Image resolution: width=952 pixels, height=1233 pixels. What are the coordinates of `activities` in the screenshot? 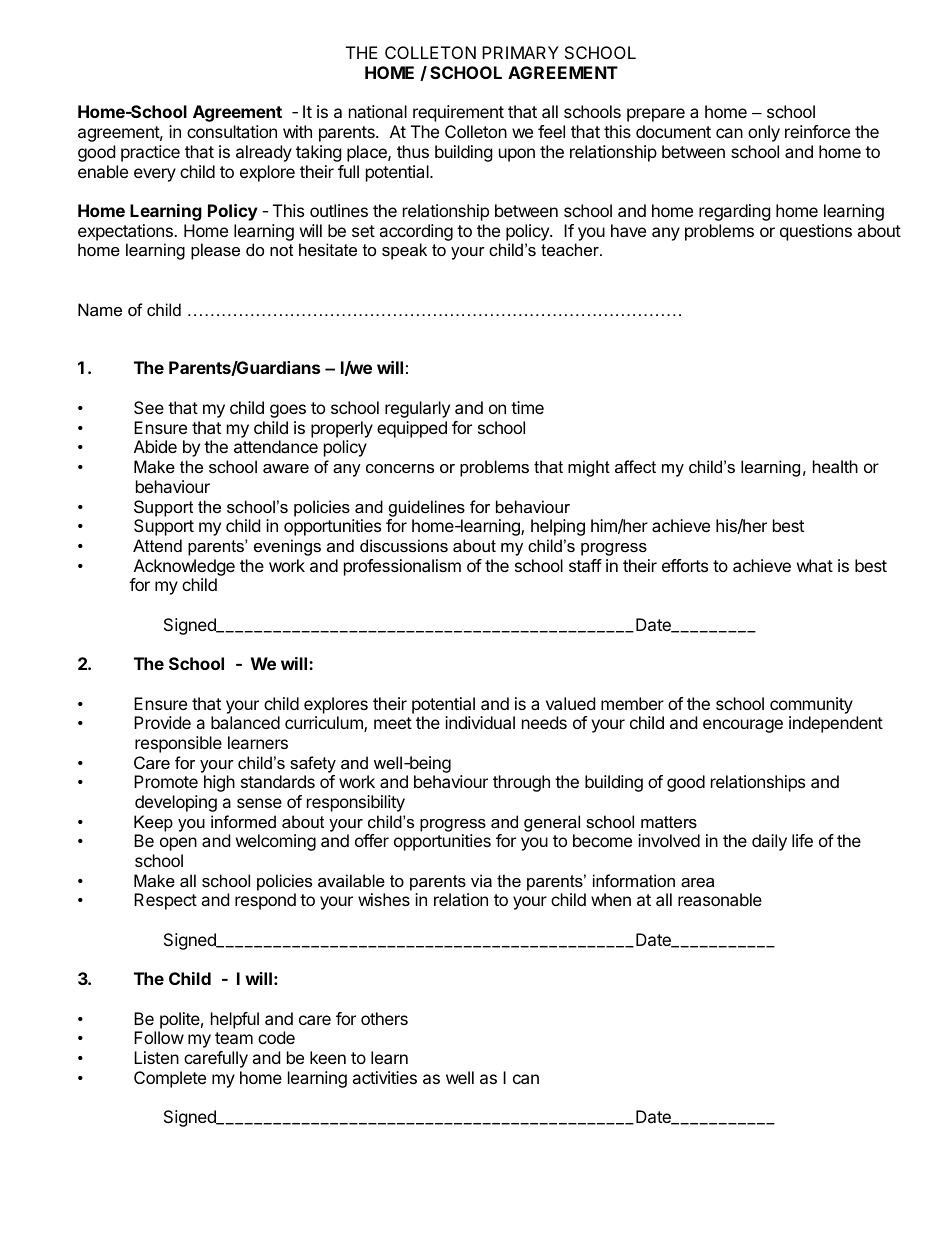 It's located at (384, 1077).
